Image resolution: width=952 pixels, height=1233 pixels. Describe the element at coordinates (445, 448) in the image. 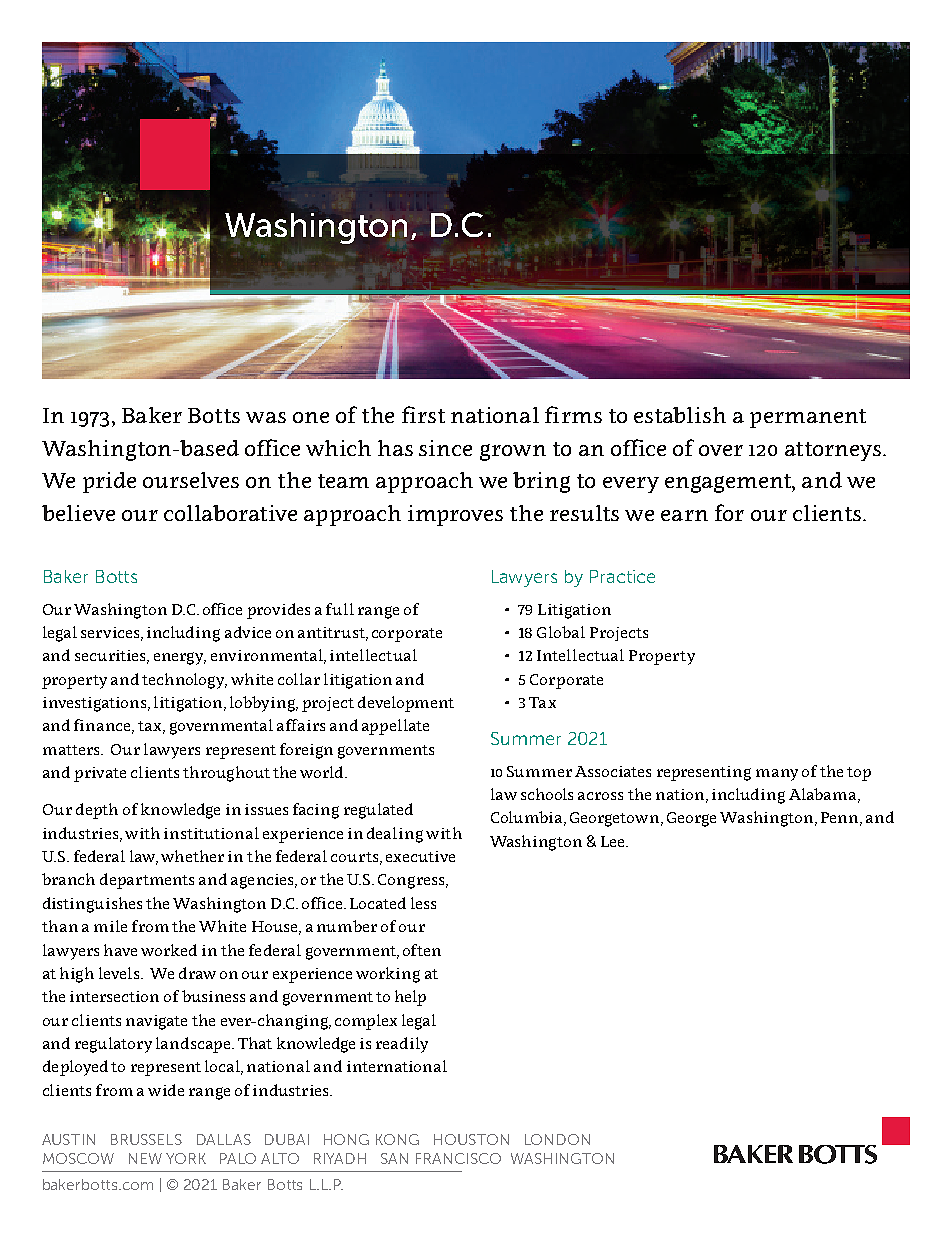

I see `since` at that location.
